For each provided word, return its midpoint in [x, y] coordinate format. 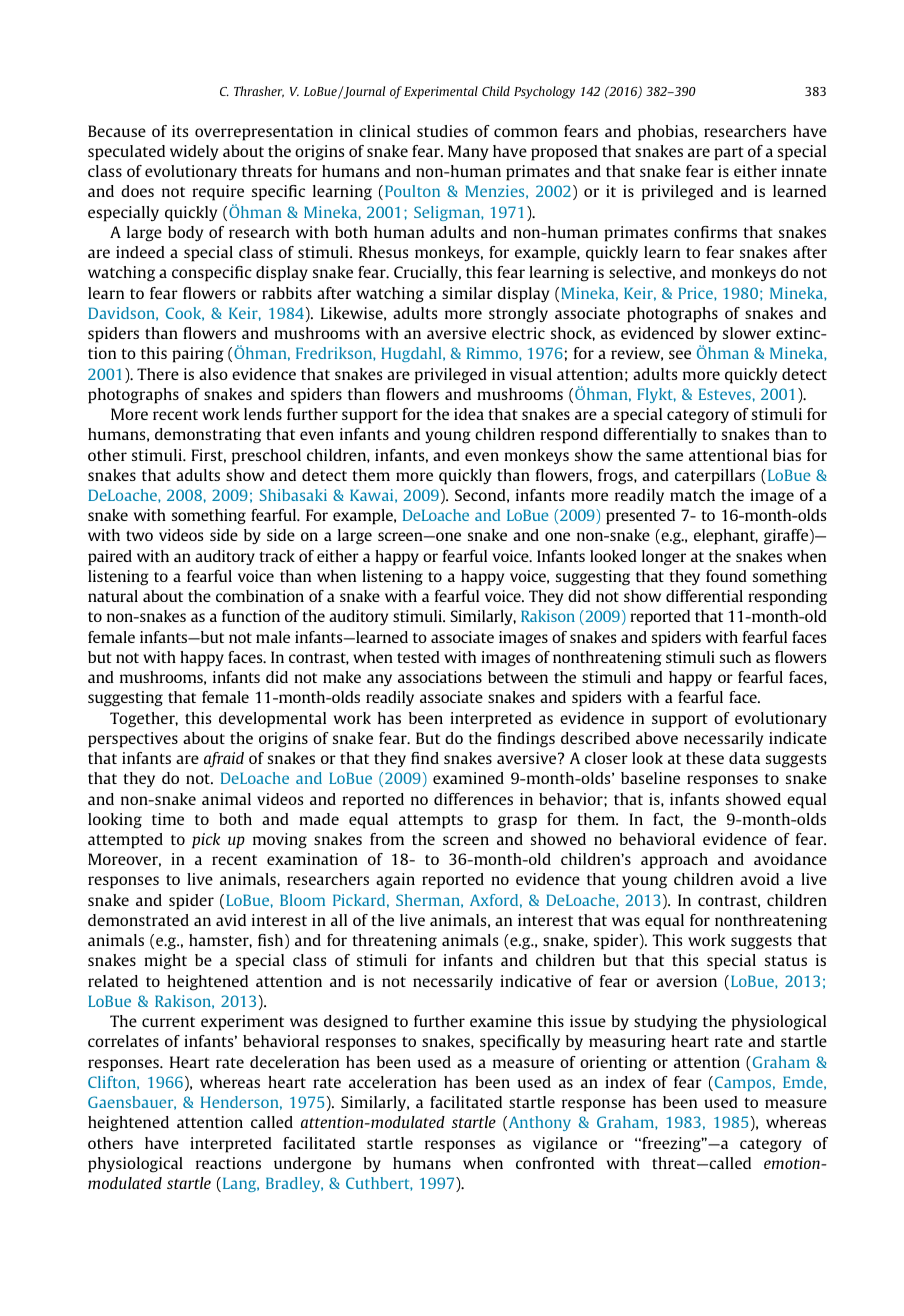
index [625, 1082]
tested [418, 657]
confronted [555, 1163]
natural [113, 596]
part [729, 153]
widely [194, 152]
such [735, 657]
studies [442, 131]
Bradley [294, 1184]
